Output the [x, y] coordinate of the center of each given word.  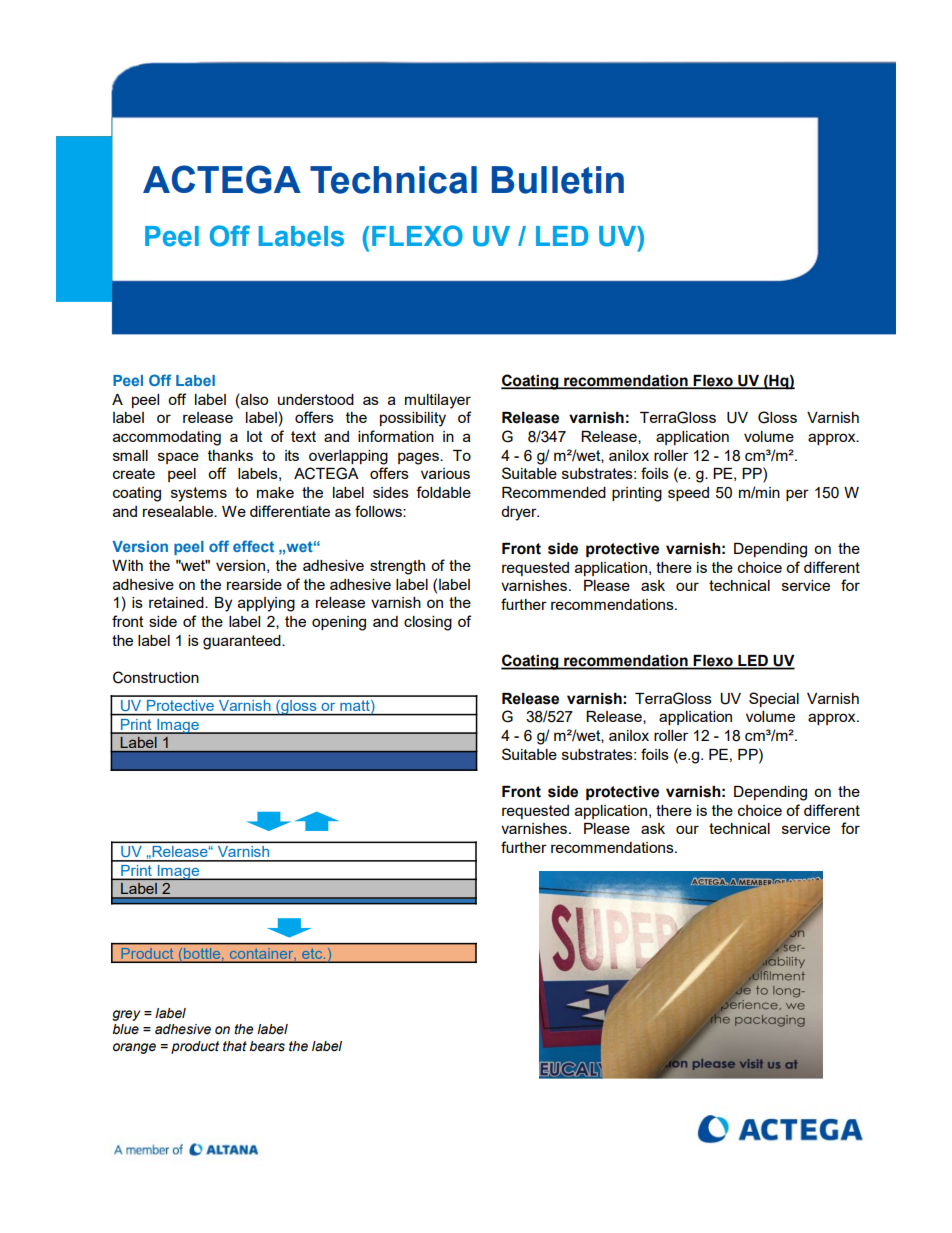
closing [428, 623]
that [235, 1046]
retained [177, 602]
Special [774, 699]
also [253, 399]
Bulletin [558, 180]
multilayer [438, 401]
